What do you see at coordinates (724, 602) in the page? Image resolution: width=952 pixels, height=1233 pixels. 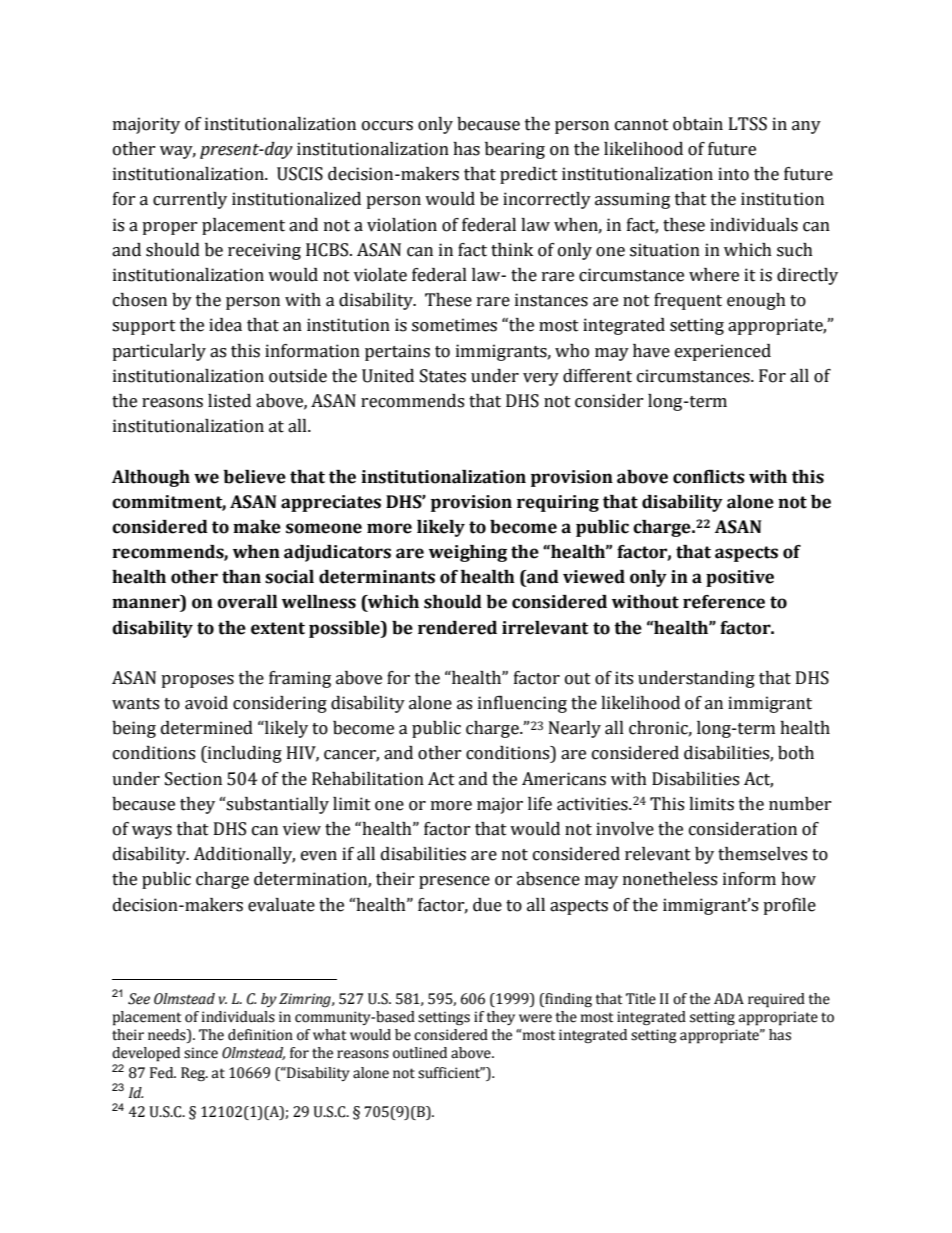 I see `reference` at bounding box center [724, 602].
